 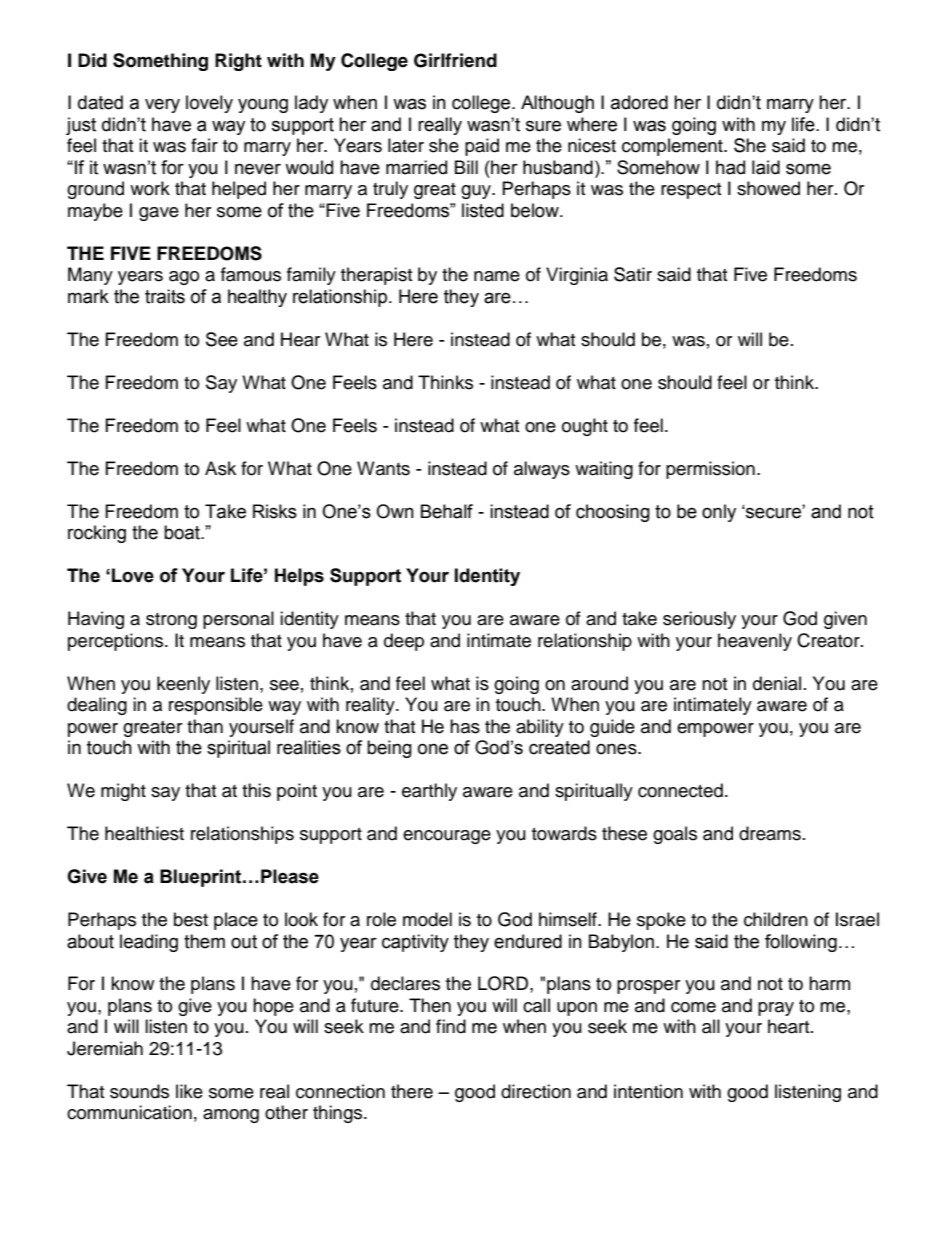 What do you see at coordinates (447, 837) in the document?
I see `encourage` at bounding box center [447, 837].
